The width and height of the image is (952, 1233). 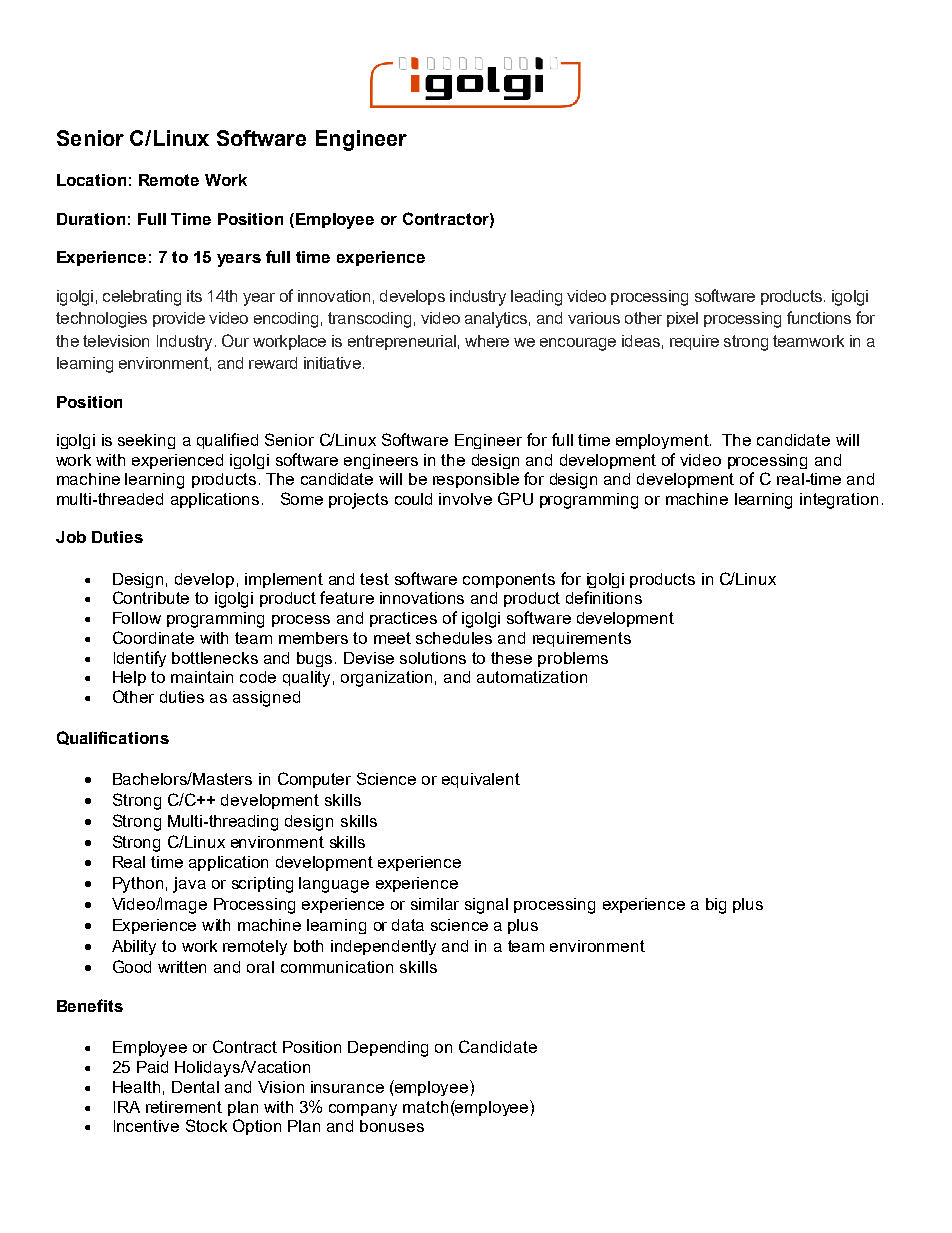 What do you see at coordinates (184, 1107) in the image?
I see `retirement` at bounding box center [184, 1107].
